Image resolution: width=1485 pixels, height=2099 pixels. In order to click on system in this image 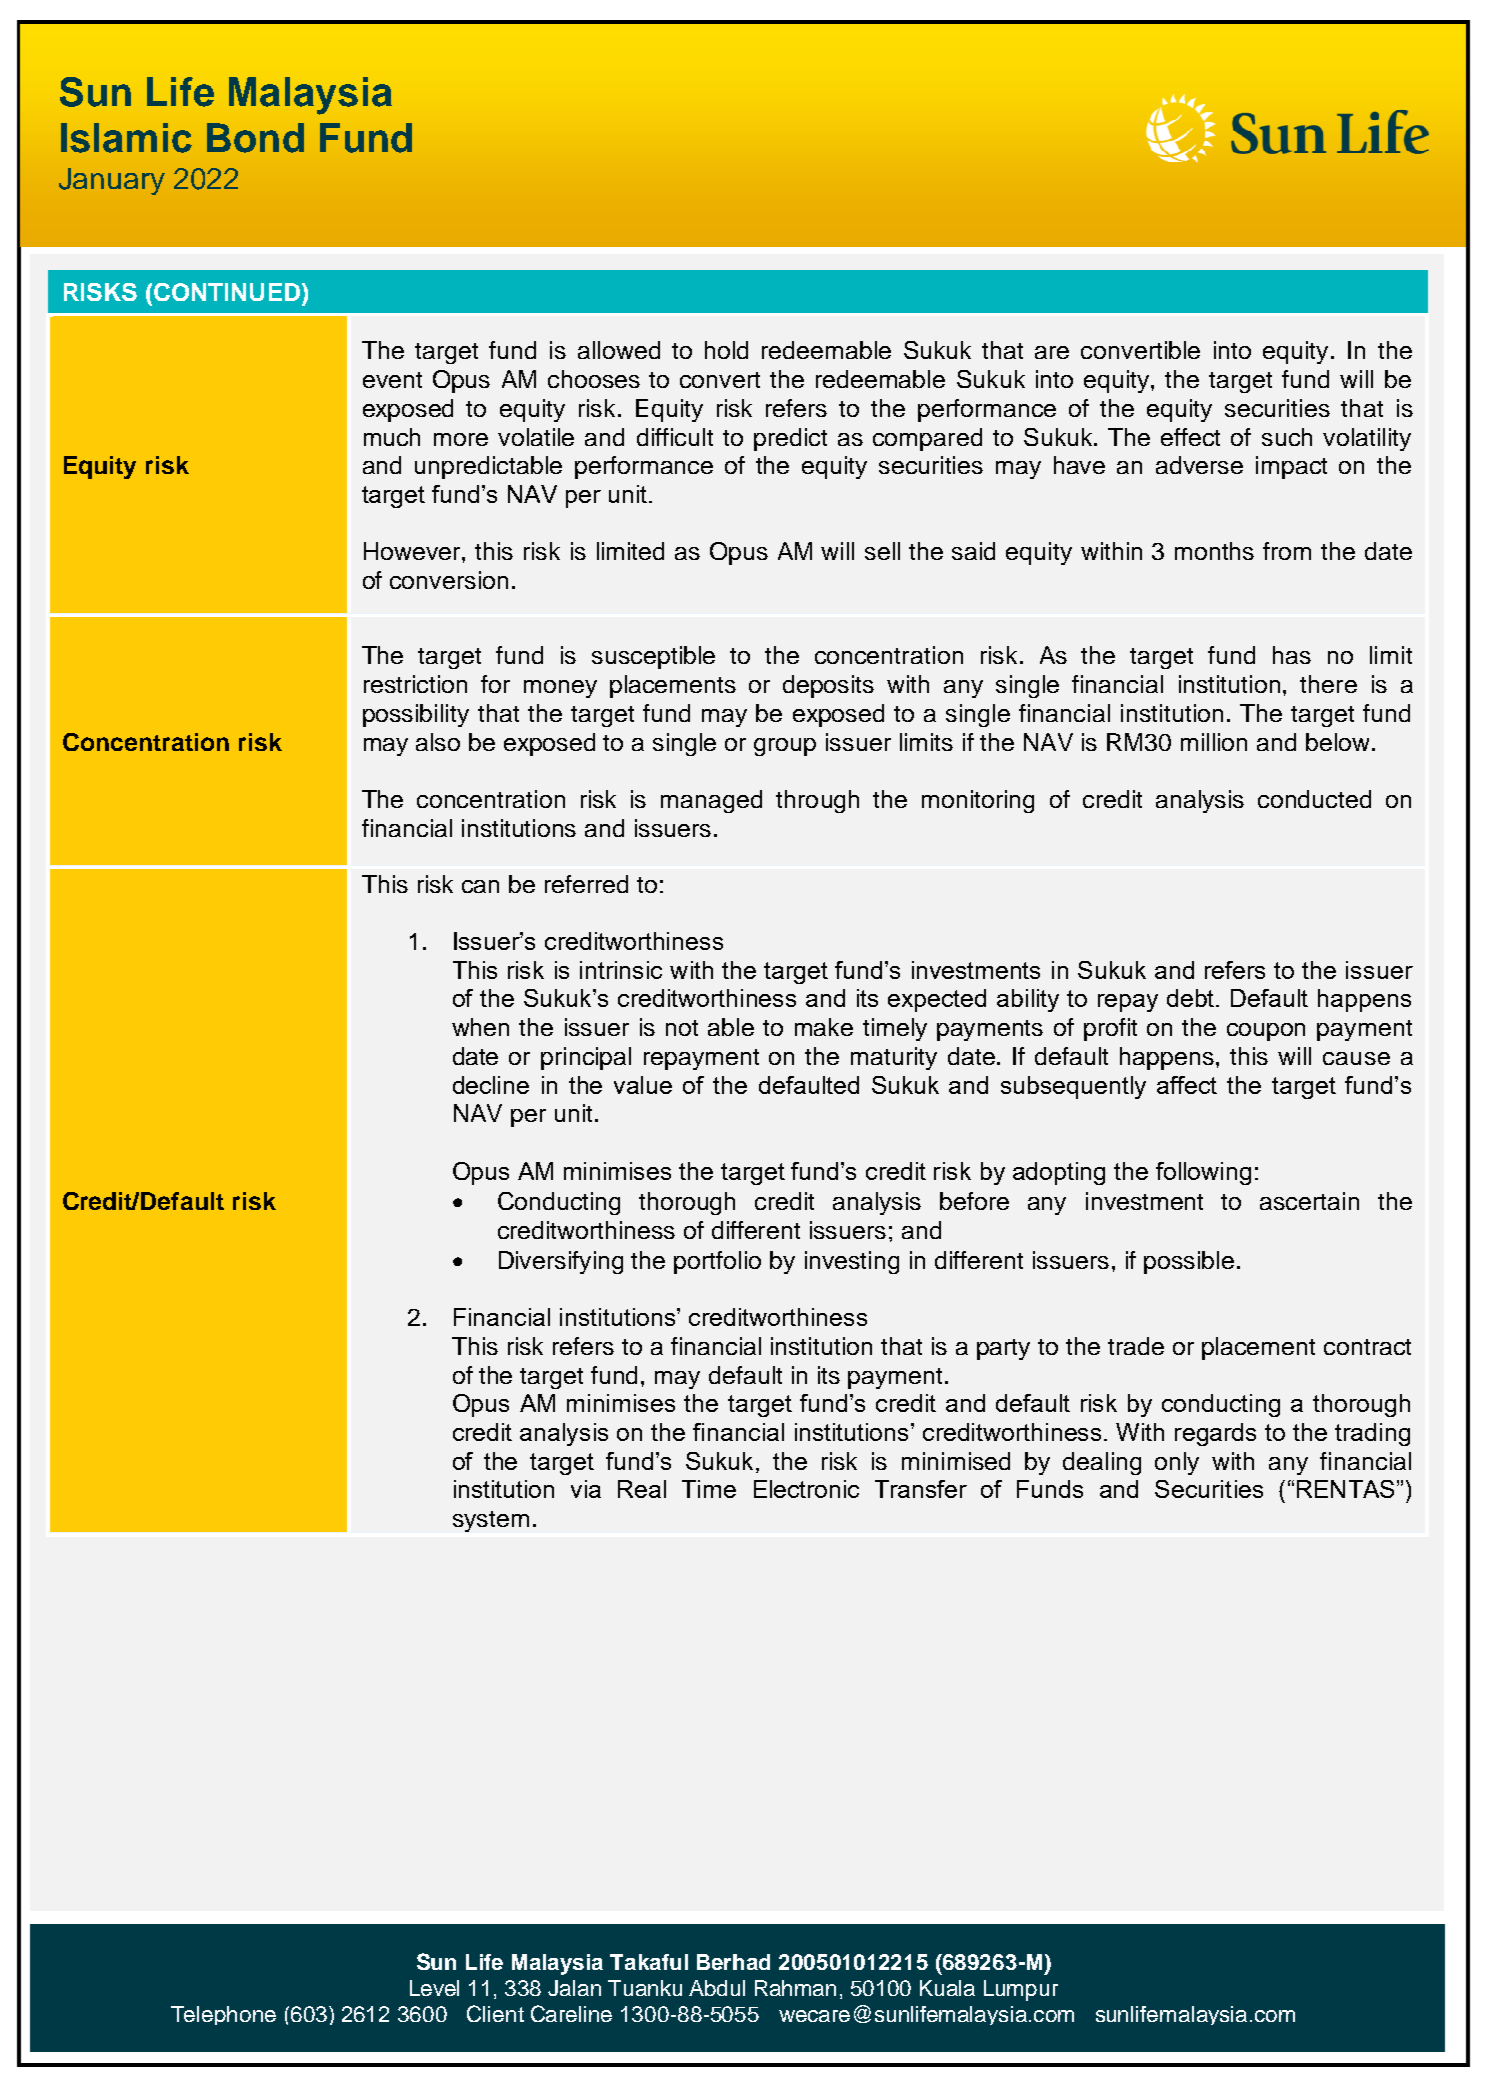, I will do `click(491, 1521)`.
